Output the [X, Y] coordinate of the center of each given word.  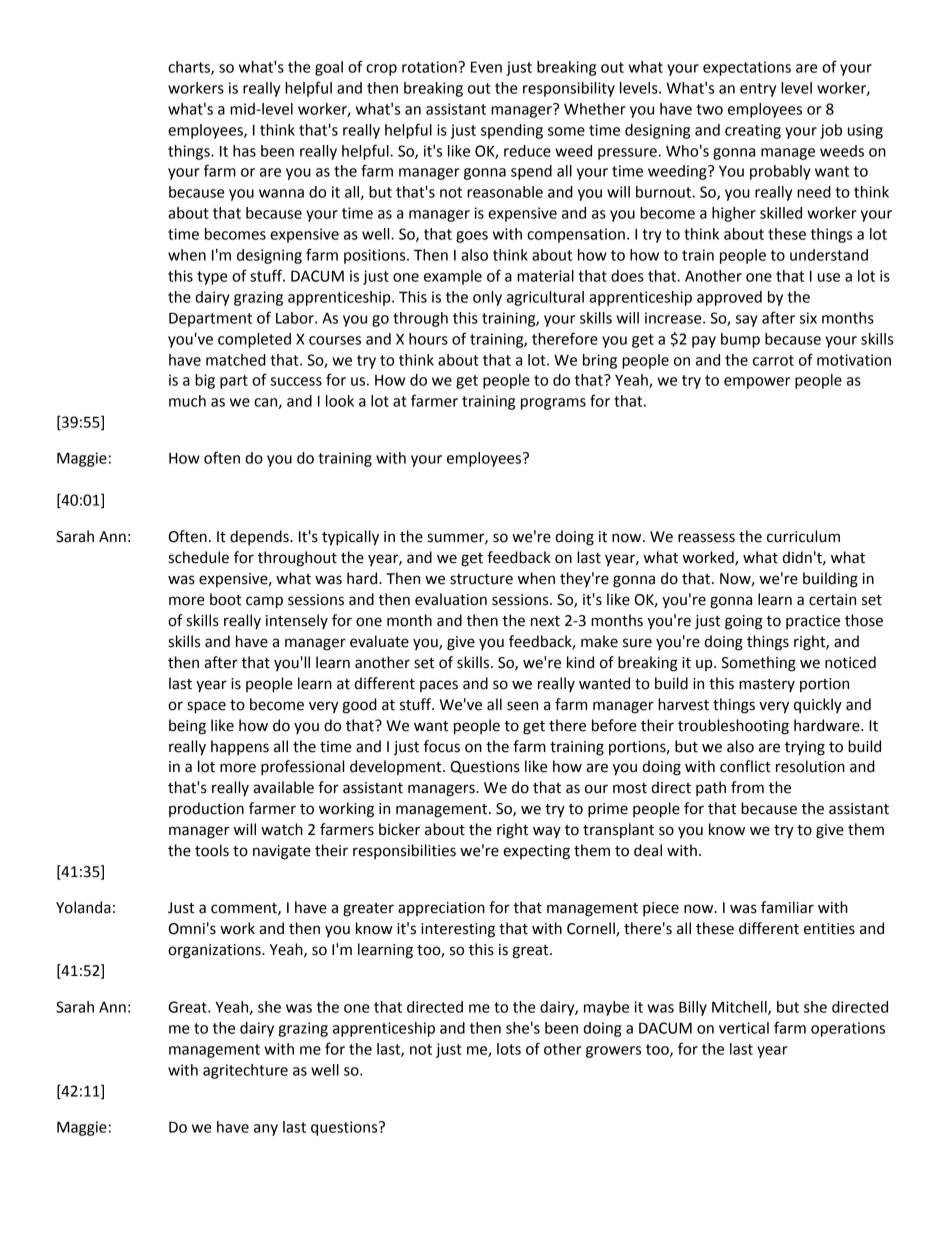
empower [757, 383]
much [187, 401]
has [244, 151]
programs [553, 404]
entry [758, 90]
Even [486, 67]
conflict [745, 766]
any [266, 1130]
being [187, 727]
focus [442, 746]
